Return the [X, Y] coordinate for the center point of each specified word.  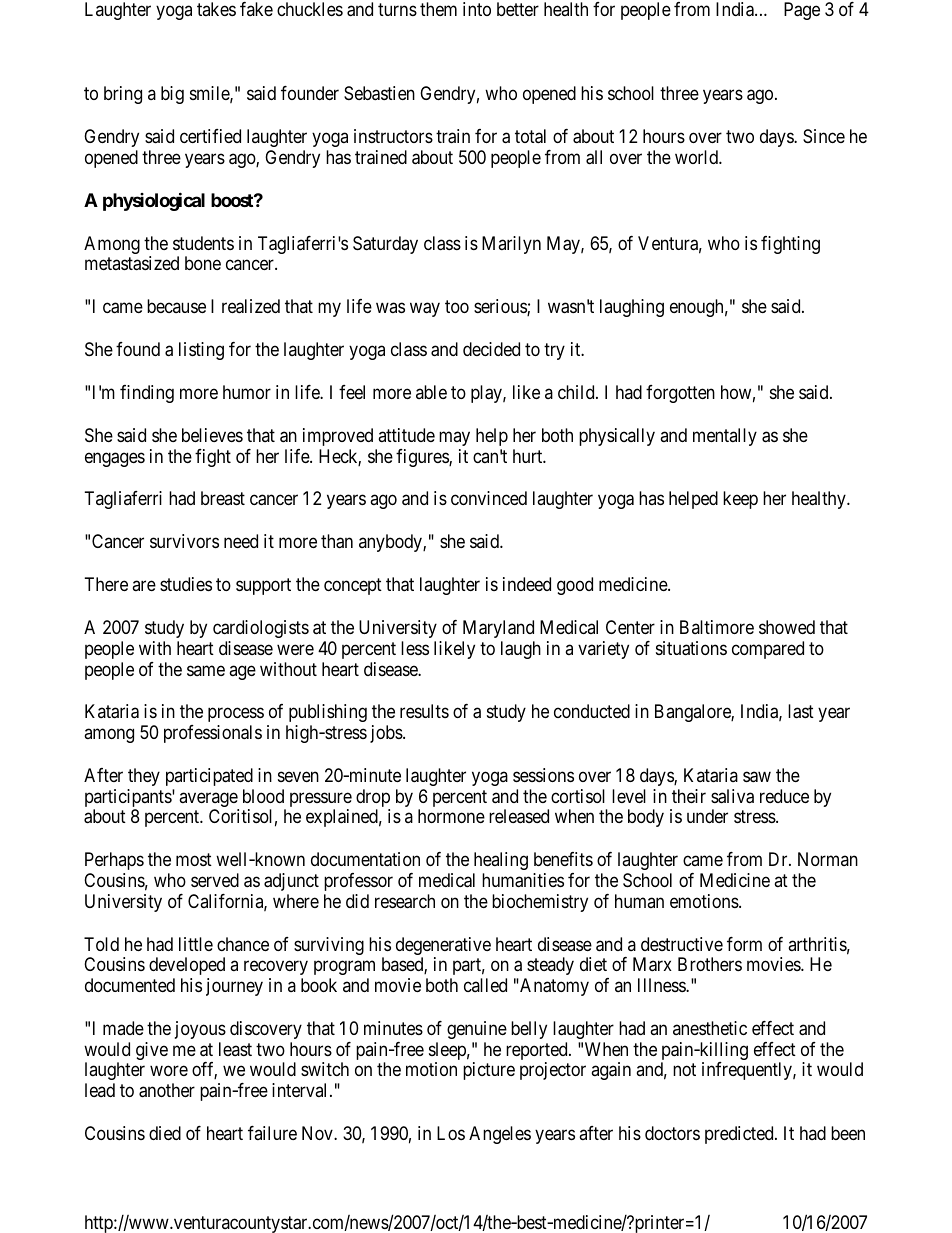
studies [186, 584]
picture [489, 1071]
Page [802, 11]
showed [787, 627]
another [167, 1090]
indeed [527, 584]
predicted [740, 1135]
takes [216, 9]
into [477, 9]
